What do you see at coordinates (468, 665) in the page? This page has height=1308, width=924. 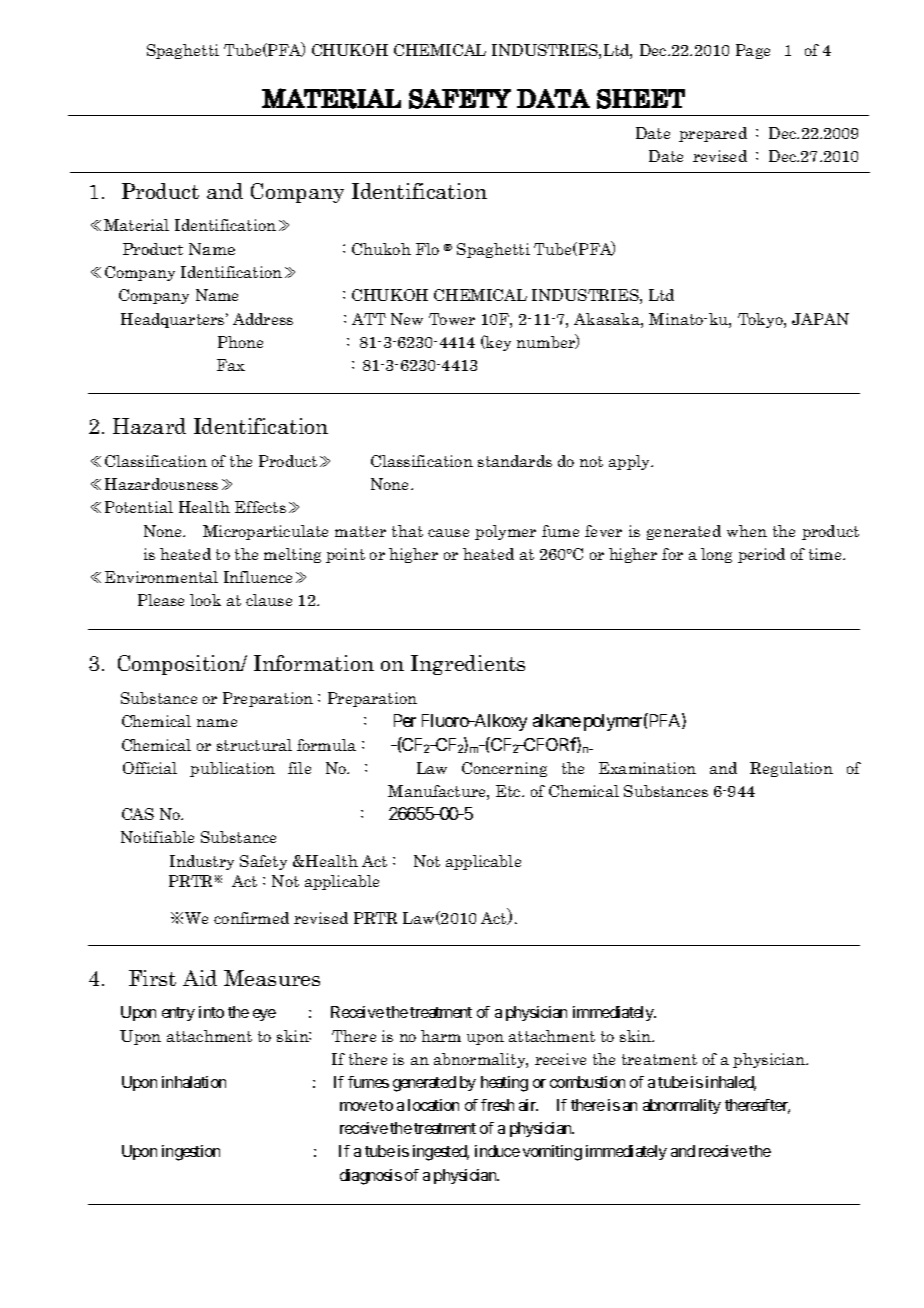 I see `Ingredients` at bounding box center [468, 665].
